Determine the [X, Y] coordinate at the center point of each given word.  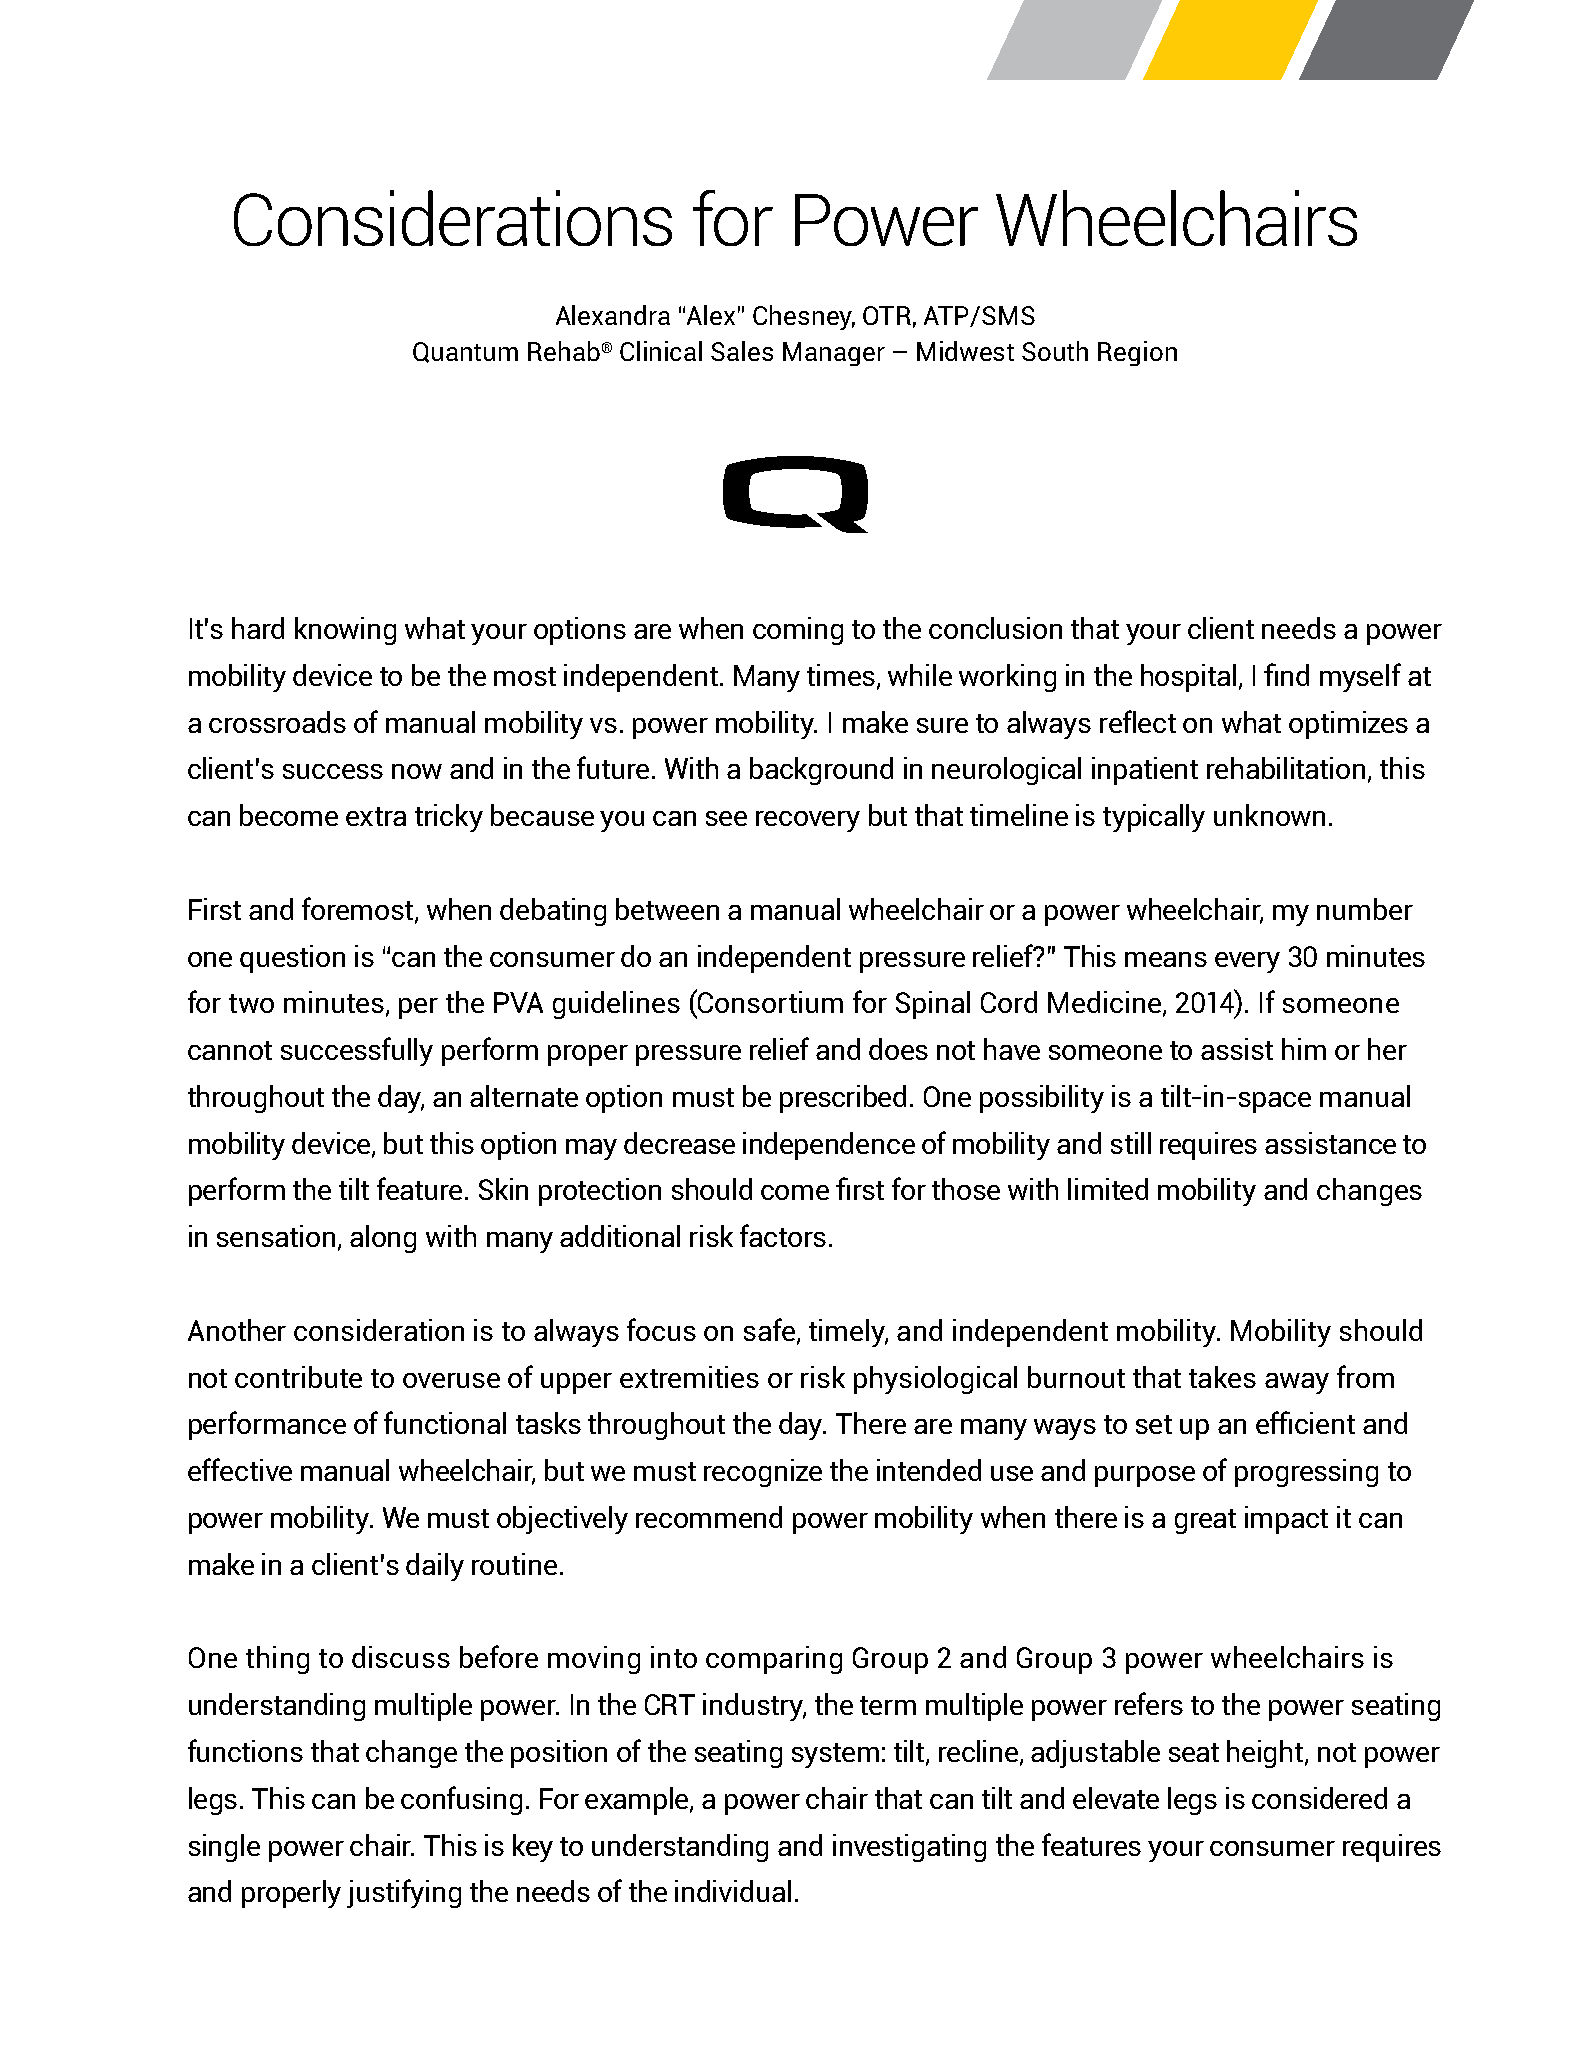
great [1205, 1521]
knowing [345, 631]
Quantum [465, 352]
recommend [709, 1517]
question [292, 959]
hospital [1190, 678]
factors [783, 1235]
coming [798, 631]
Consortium [769, 1001]
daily [435, 1567]
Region [1137, 353]
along [383, 1239]
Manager [834, 354]
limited [1108, 1189]
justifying [404, 1893]
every [1247, 962]
